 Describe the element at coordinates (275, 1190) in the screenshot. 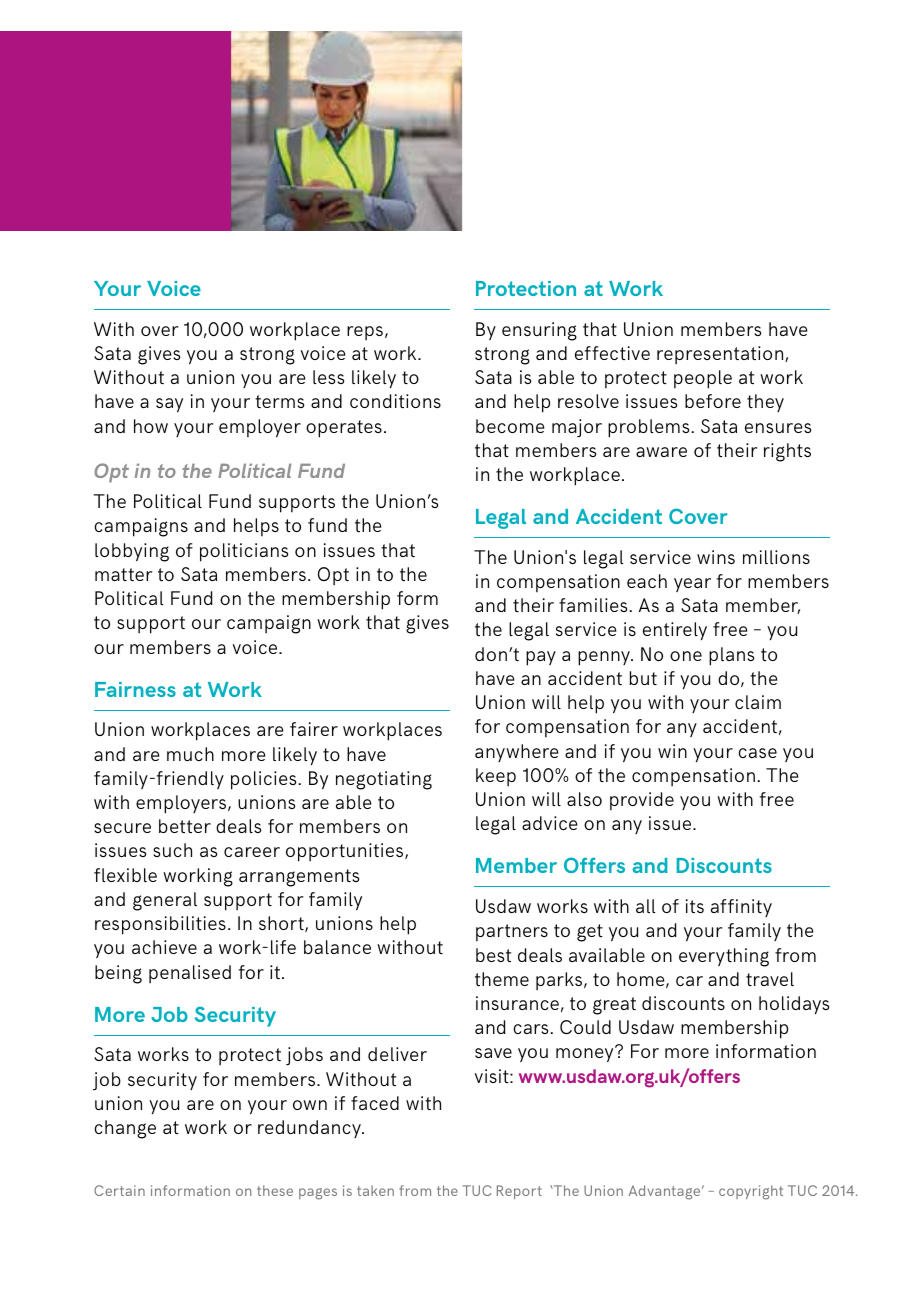

I see `these` at that location.
